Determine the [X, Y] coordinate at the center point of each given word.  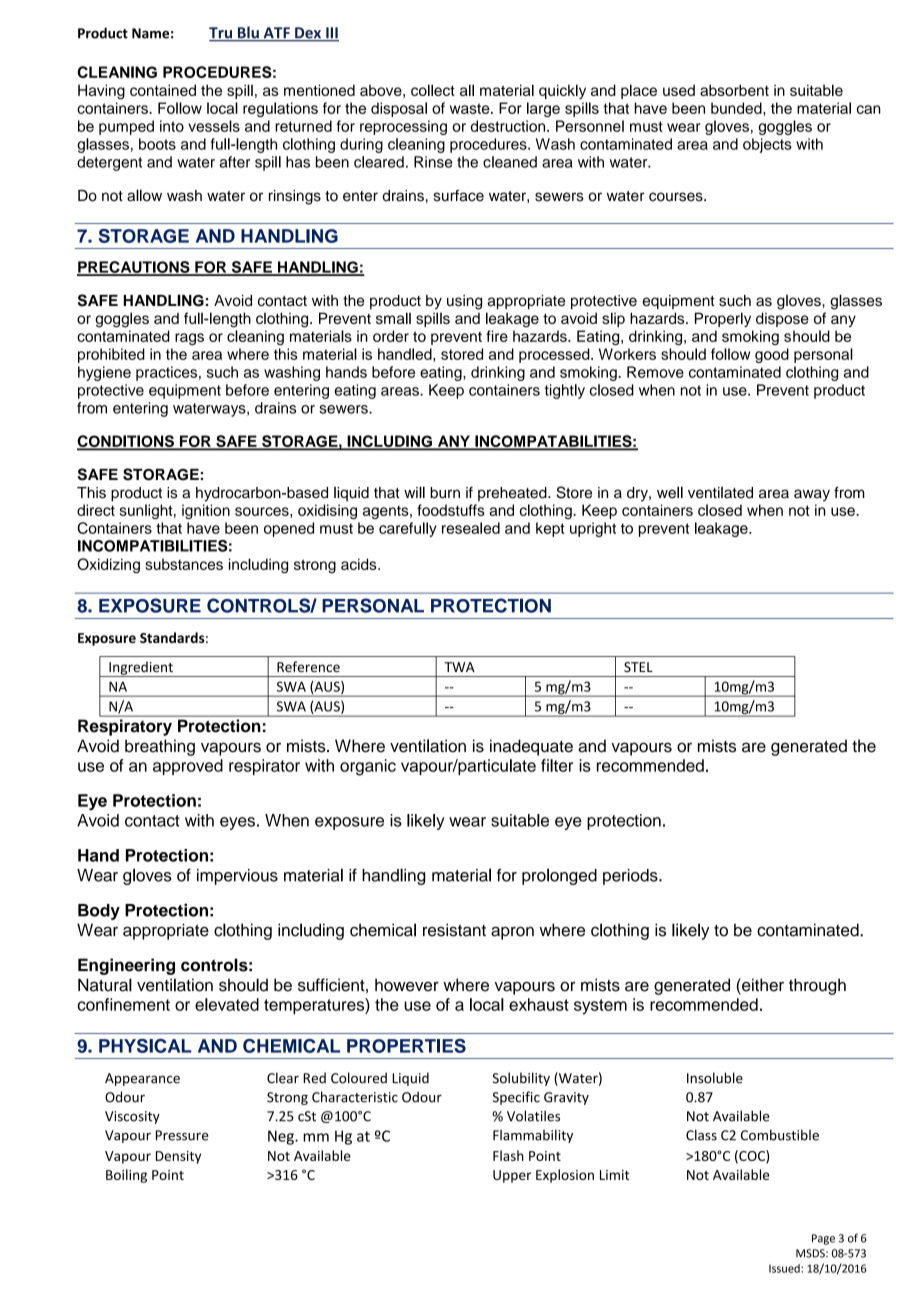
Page [823, 1239]
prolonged [559, 876]
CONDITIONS [126, 442]
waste [471, 108]
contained [163, 90]
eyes [237, 823]
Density [178, 1157]
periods [631, 877]
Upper [512, 1176]
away [812, 495]
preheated [513, 494]
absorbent [734, 90]
